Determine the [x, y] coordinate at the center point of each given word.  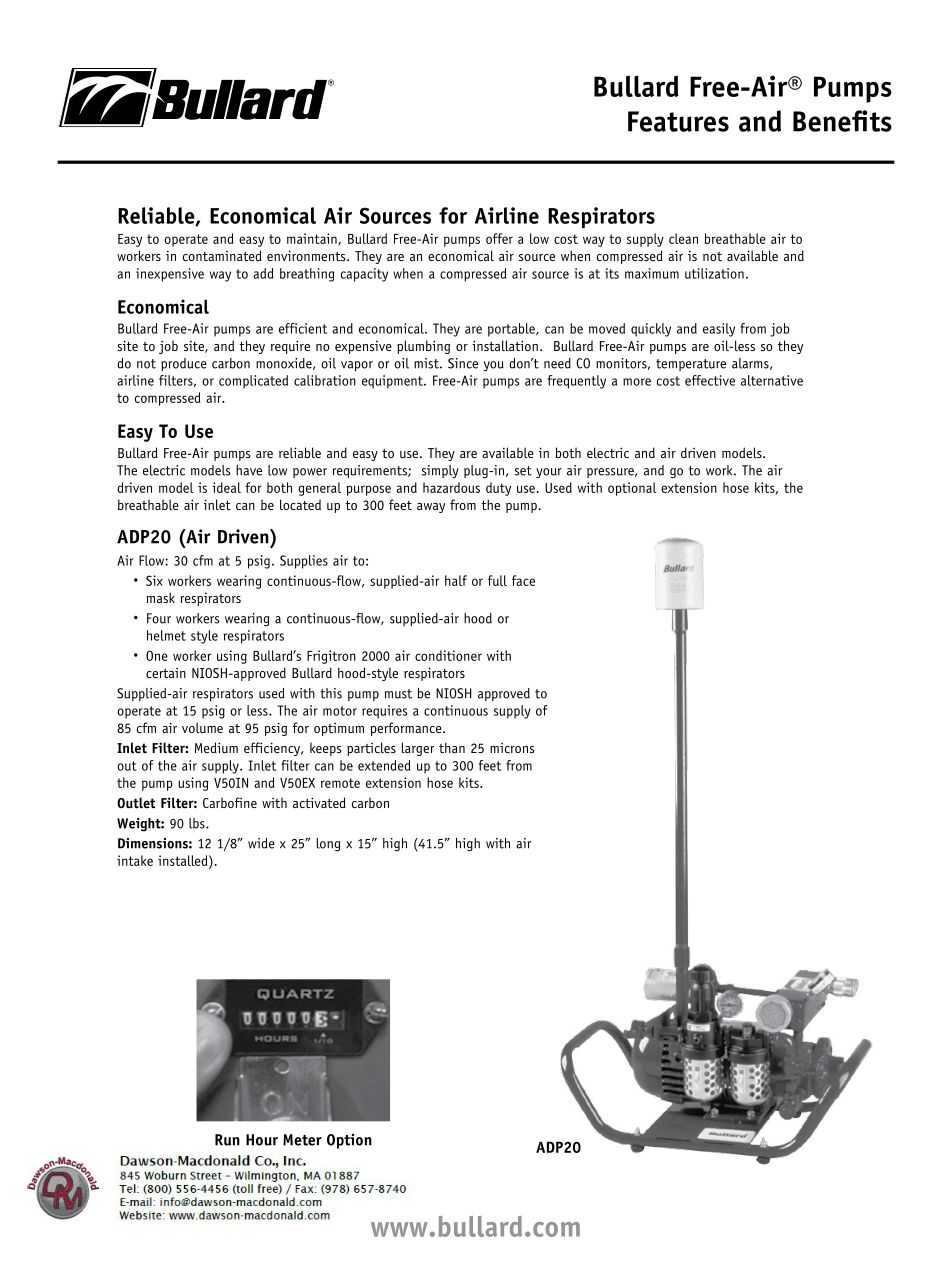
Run [227, 1140]
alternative [772, 380]
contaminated [222, 255]
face [523, 580]
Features [678, 121]
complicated [253, 382]
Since [463, 363]
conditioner [448, 655]
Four [159, 618]
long [328, 845]
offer [499, 238]
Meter [302, 1140]
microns [512, 748]
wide [261, 843]
